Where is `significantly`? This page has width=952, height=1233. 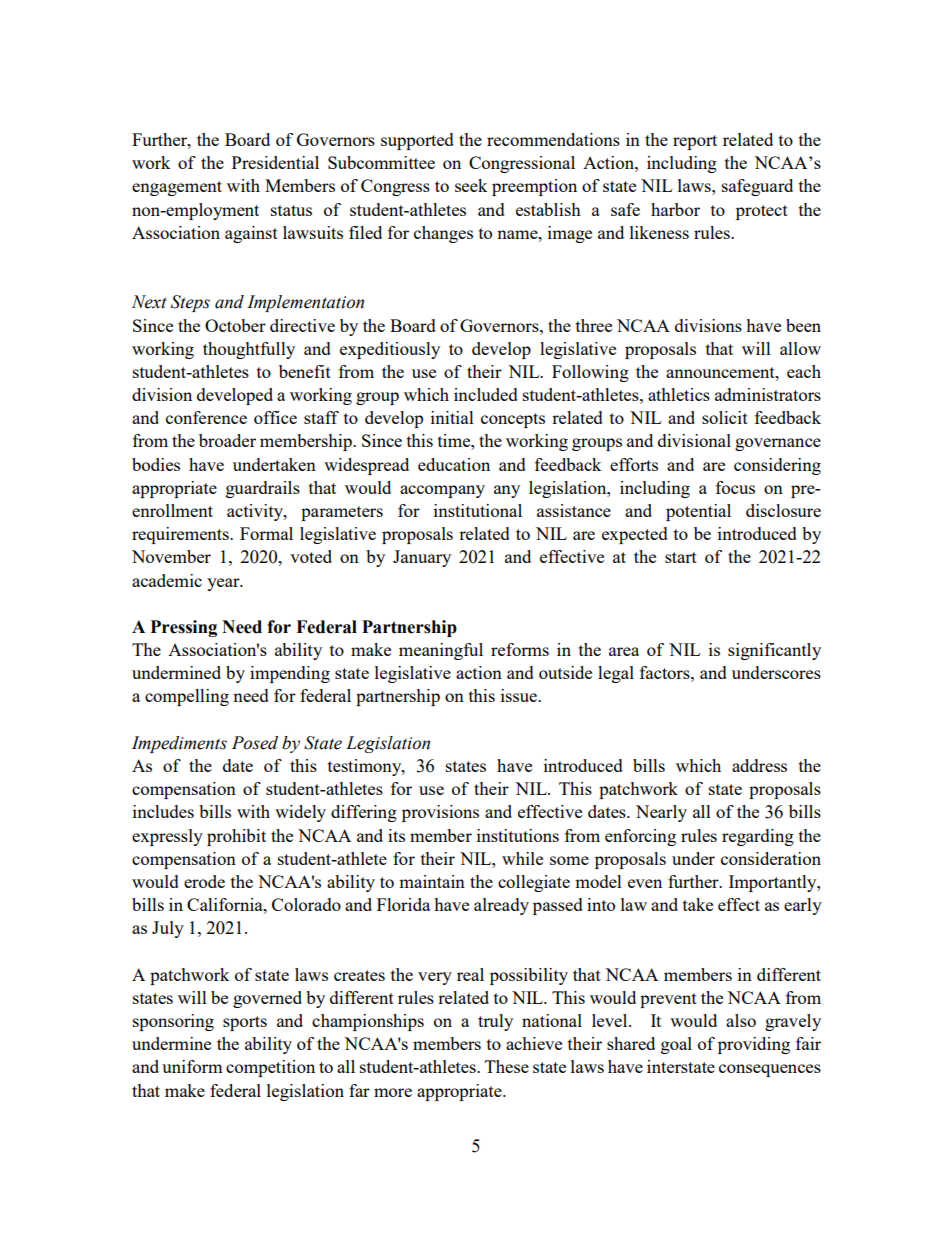 significantly is located at coordinates (774, 651).
